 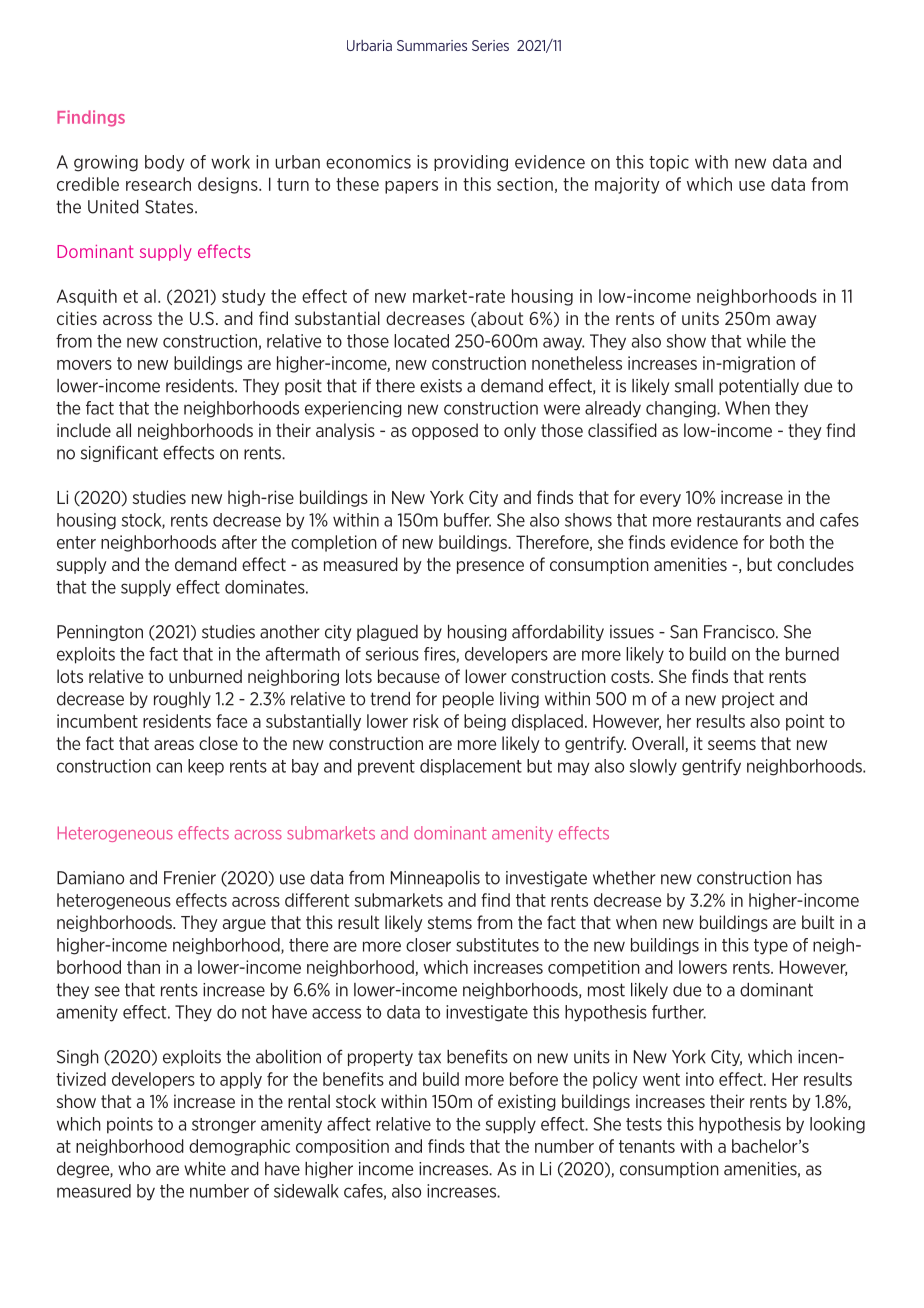 What do you see at coordinates (445, 431) in the screenshot?
I see `opposed` at bounding box center [445, 431].
